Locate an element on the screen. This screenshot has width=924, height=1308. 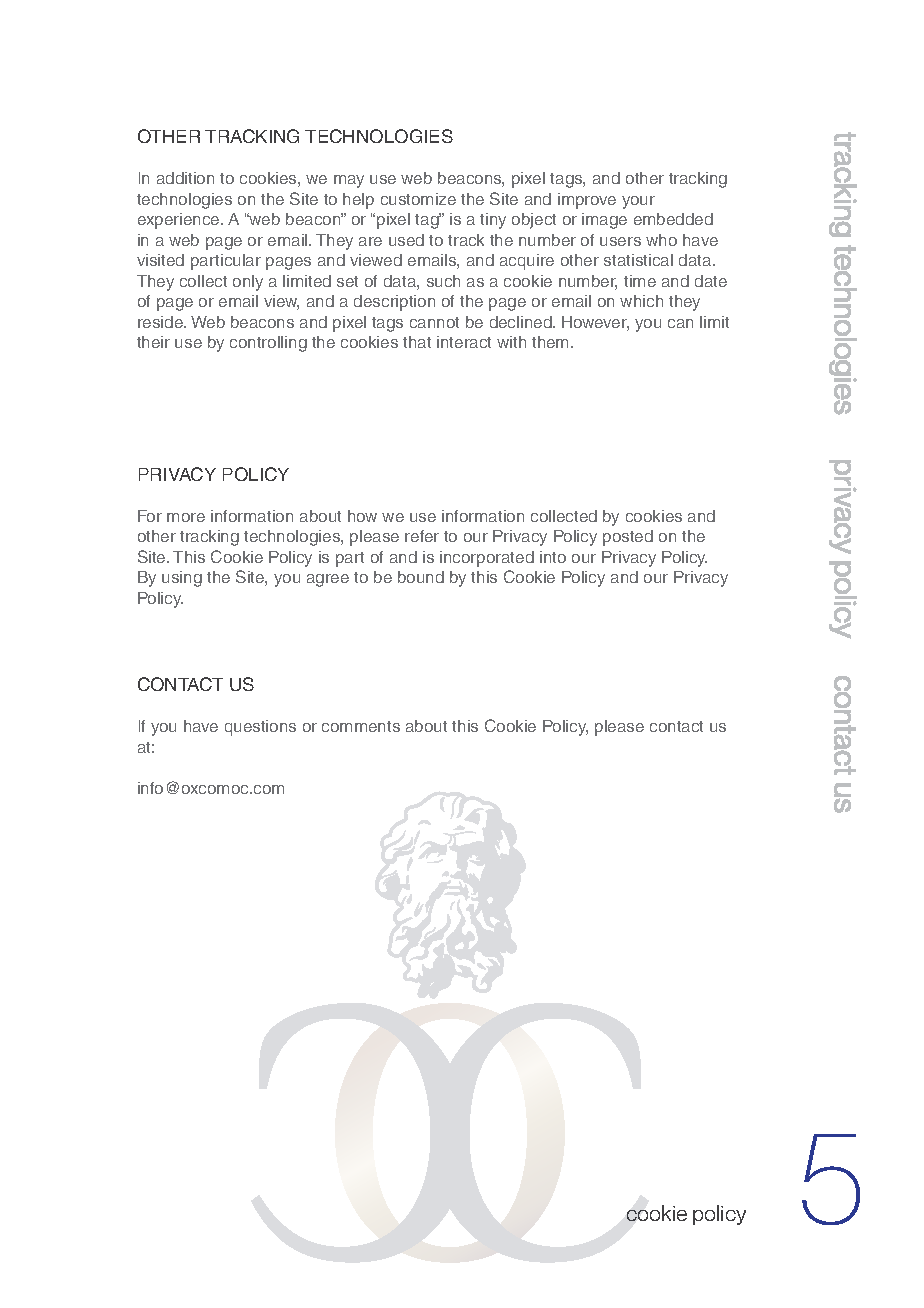
more is located at coordinates (186, 517).
